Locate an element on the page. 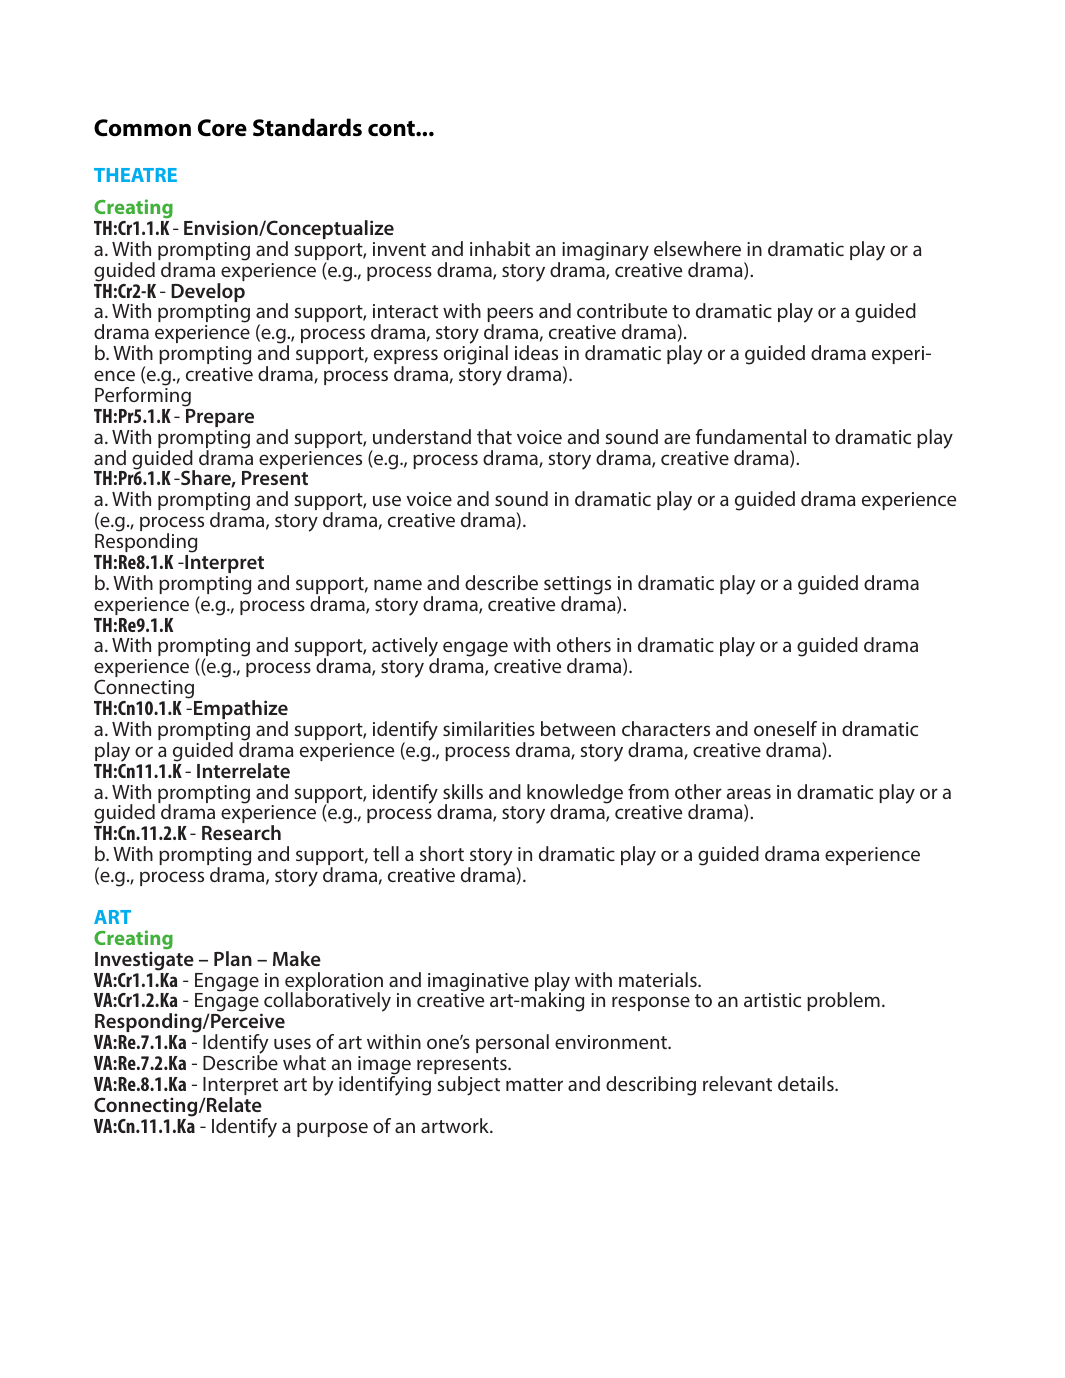 Image resolution: width=1065 pixels, height=1378 pixels. actively is located at coordinates (405, 648).
